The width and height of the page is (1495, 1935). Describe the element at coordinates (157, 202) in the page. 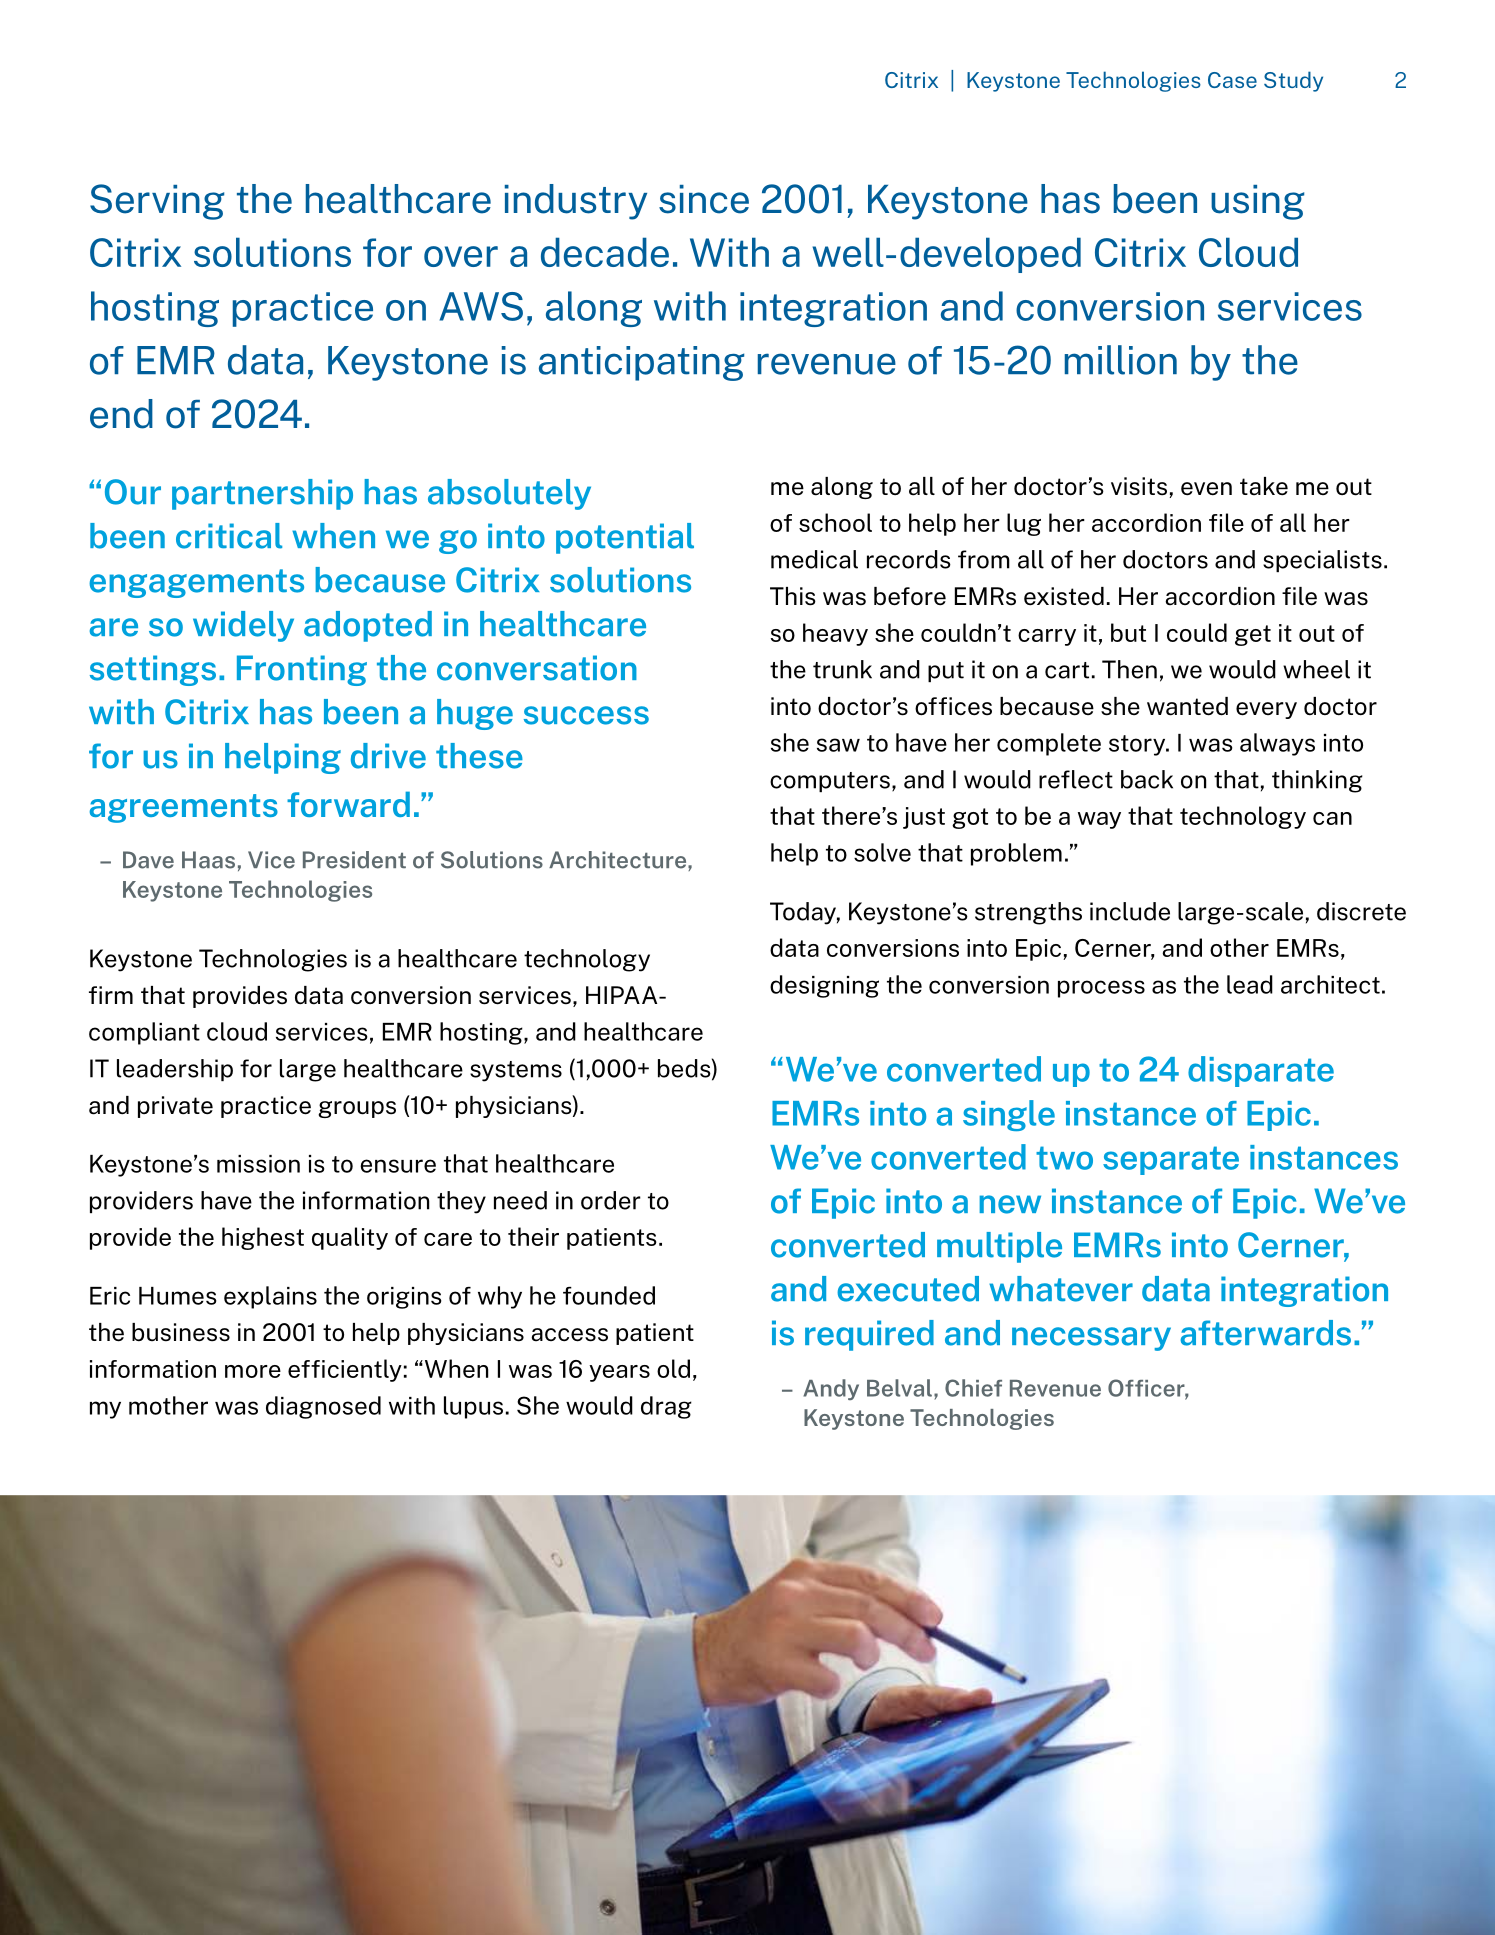

I see `Serving` at that location.
